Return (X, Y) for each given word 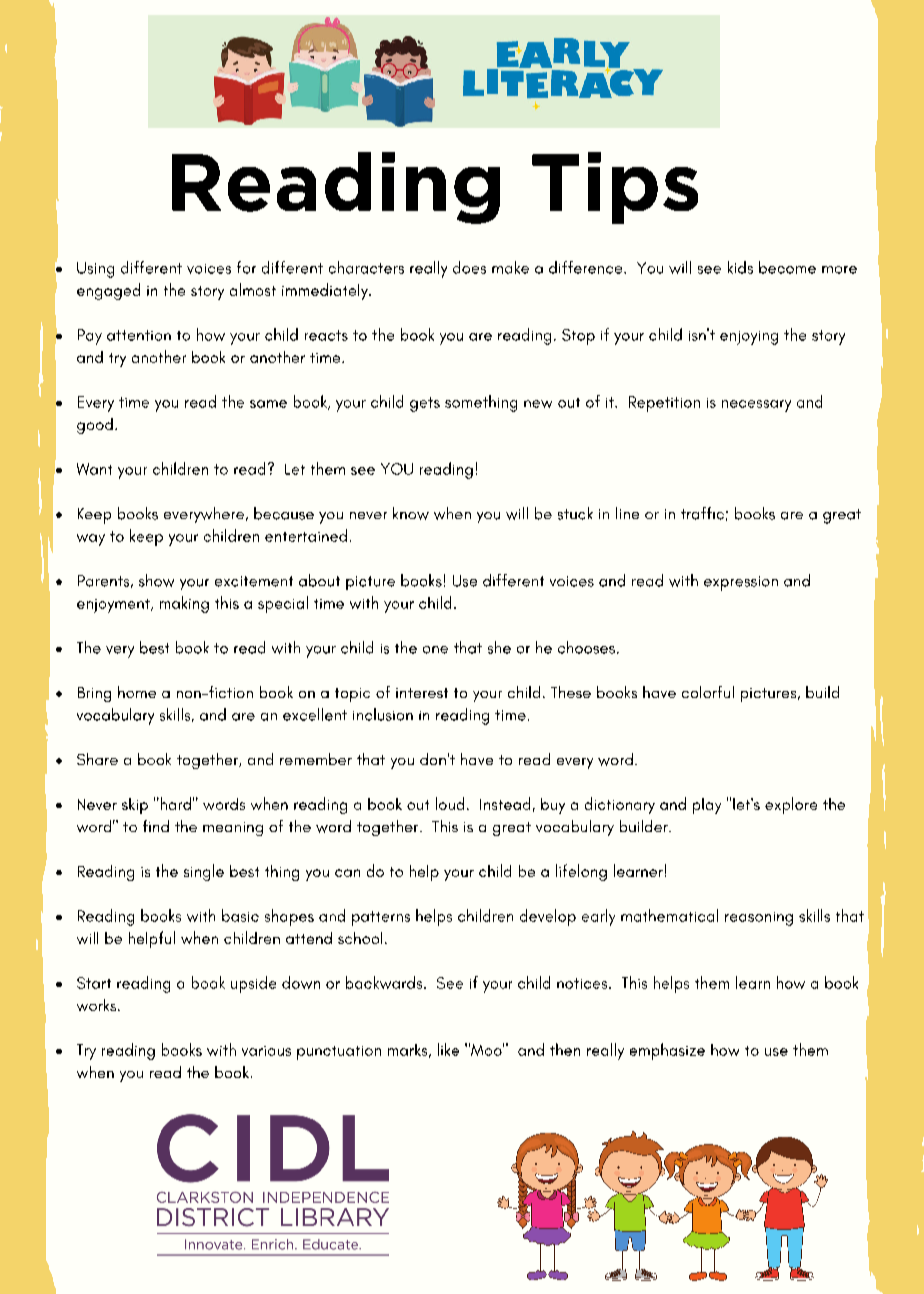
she (499, 647)
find (156, 826)
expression (741, 583)
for (246, 267)
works (98, 1005)
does (469, 267)
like (448, 1049)
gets (425, 404)
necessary (756, 406)
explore (791, 805)
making (184, 604)
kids (740, 267)
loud (450, 803)
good (95, 426)
